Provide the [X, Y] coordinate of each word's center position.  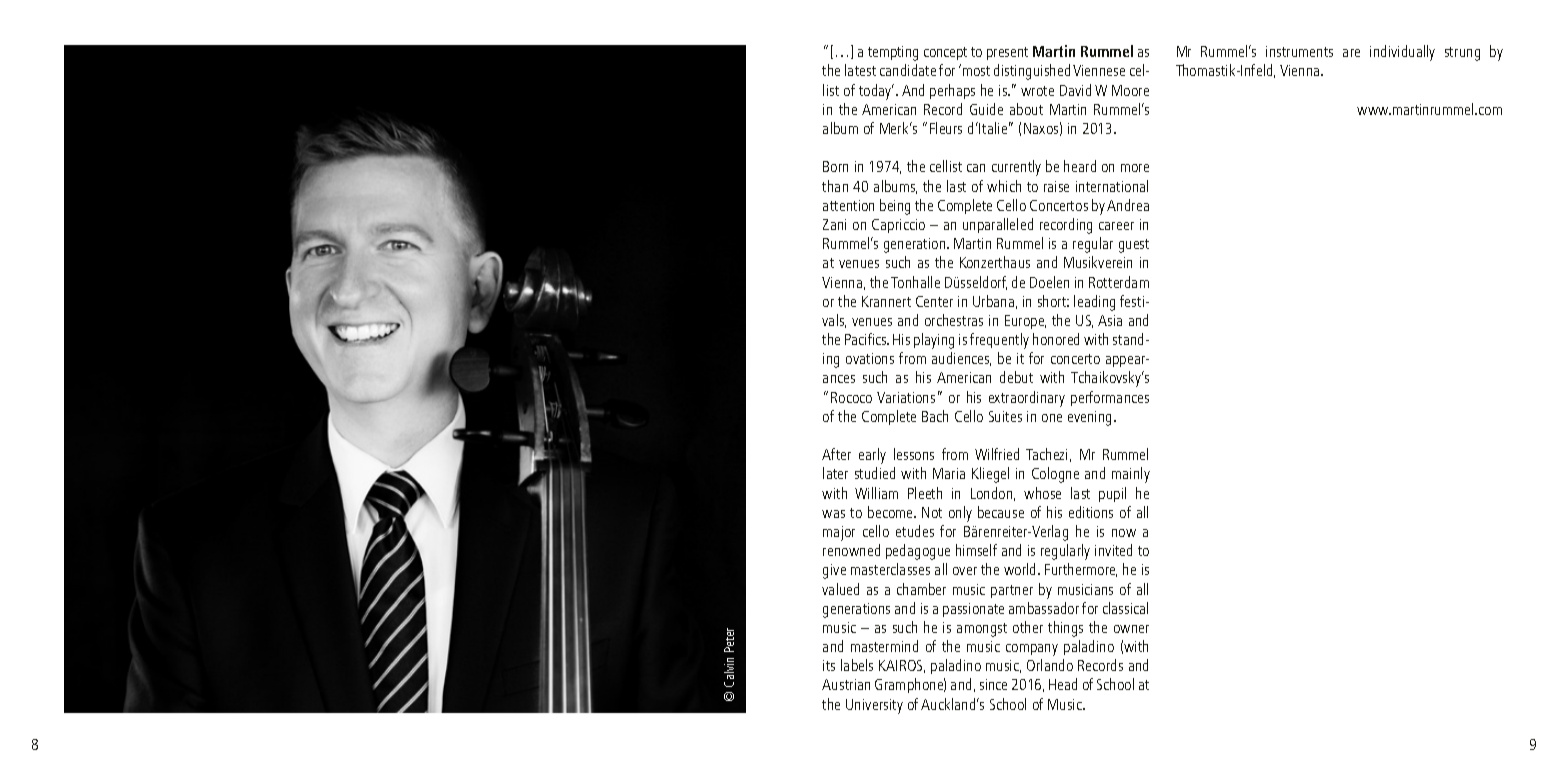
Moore [1130, 90]
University [874, 706]
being [895, 207]
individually [1402, 53]
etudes [915, 531]
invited [1113, 550]
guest [1134, 246]
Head [1063, 684]
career [1116, 226]
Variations [906, 397]
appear [1127, 361]
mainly [1131, 475]
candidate [908, 70]
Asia [1110, 320]
